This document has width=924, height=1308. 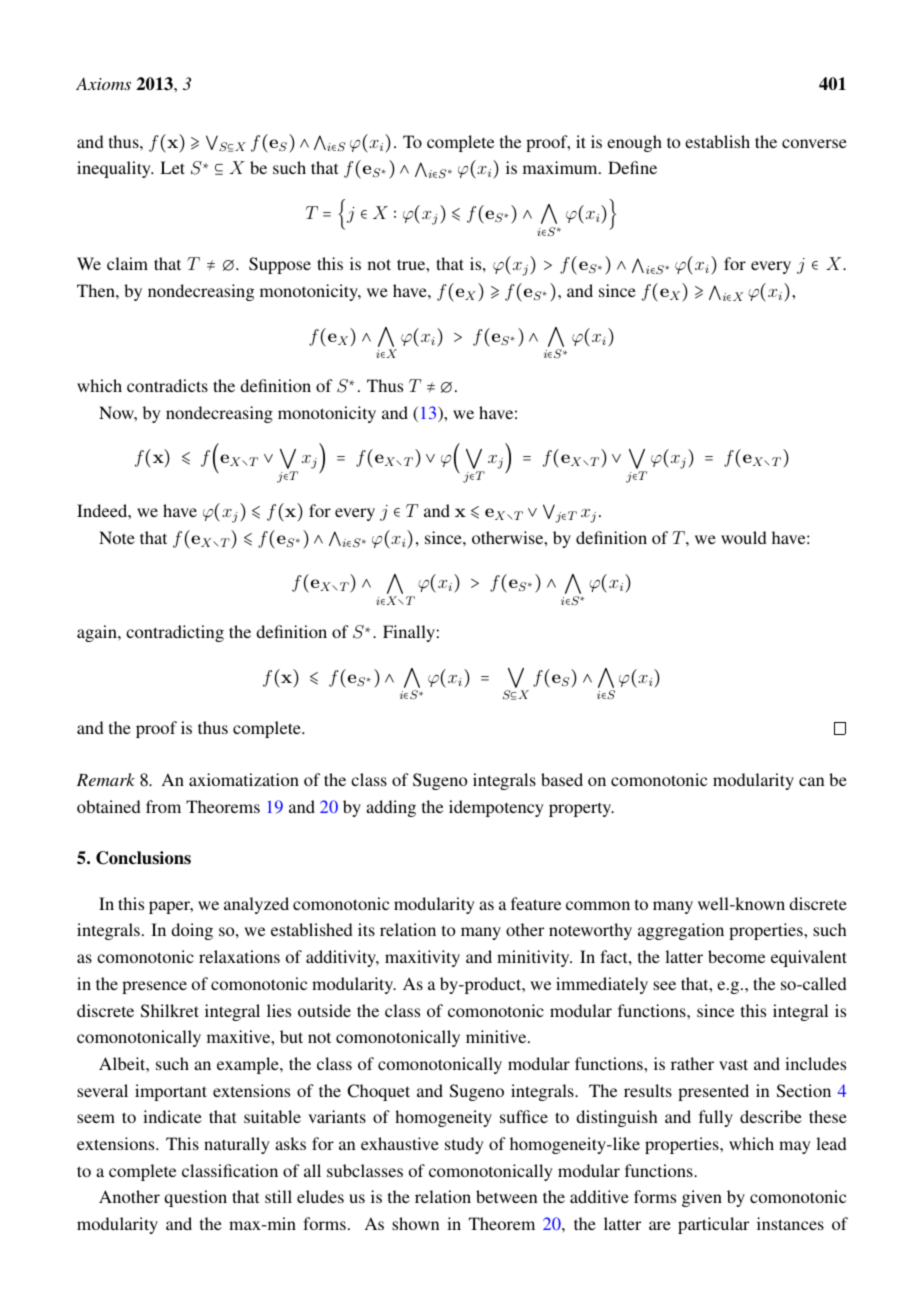 What do you see at coordinates (280, 265) in the document?
I see `Suppose` at bounding box center [280, 265].
